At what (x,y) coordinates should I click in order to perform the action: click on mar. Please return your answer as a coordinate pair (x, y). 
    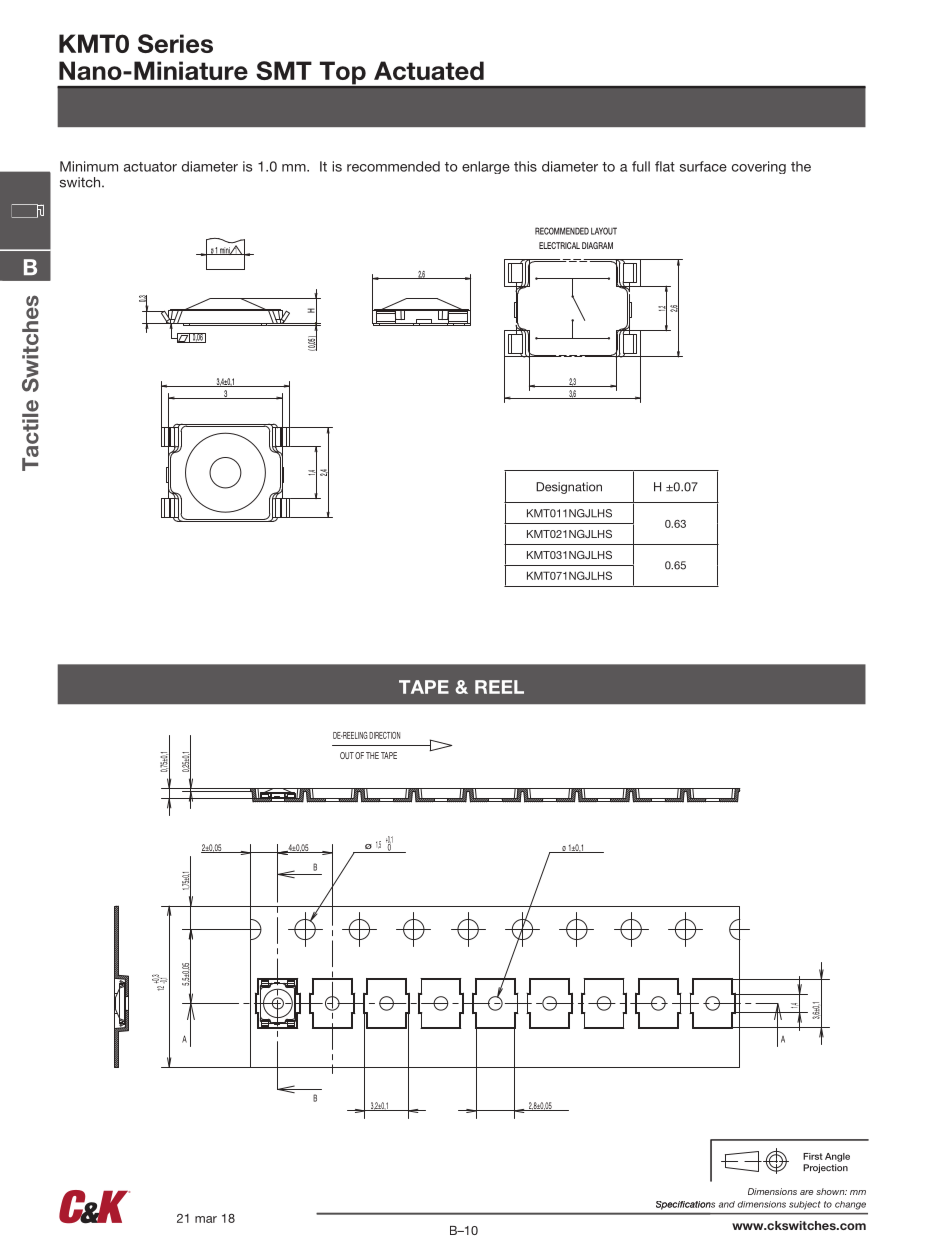
    Looking at the image, I should click on (206, 1219).
